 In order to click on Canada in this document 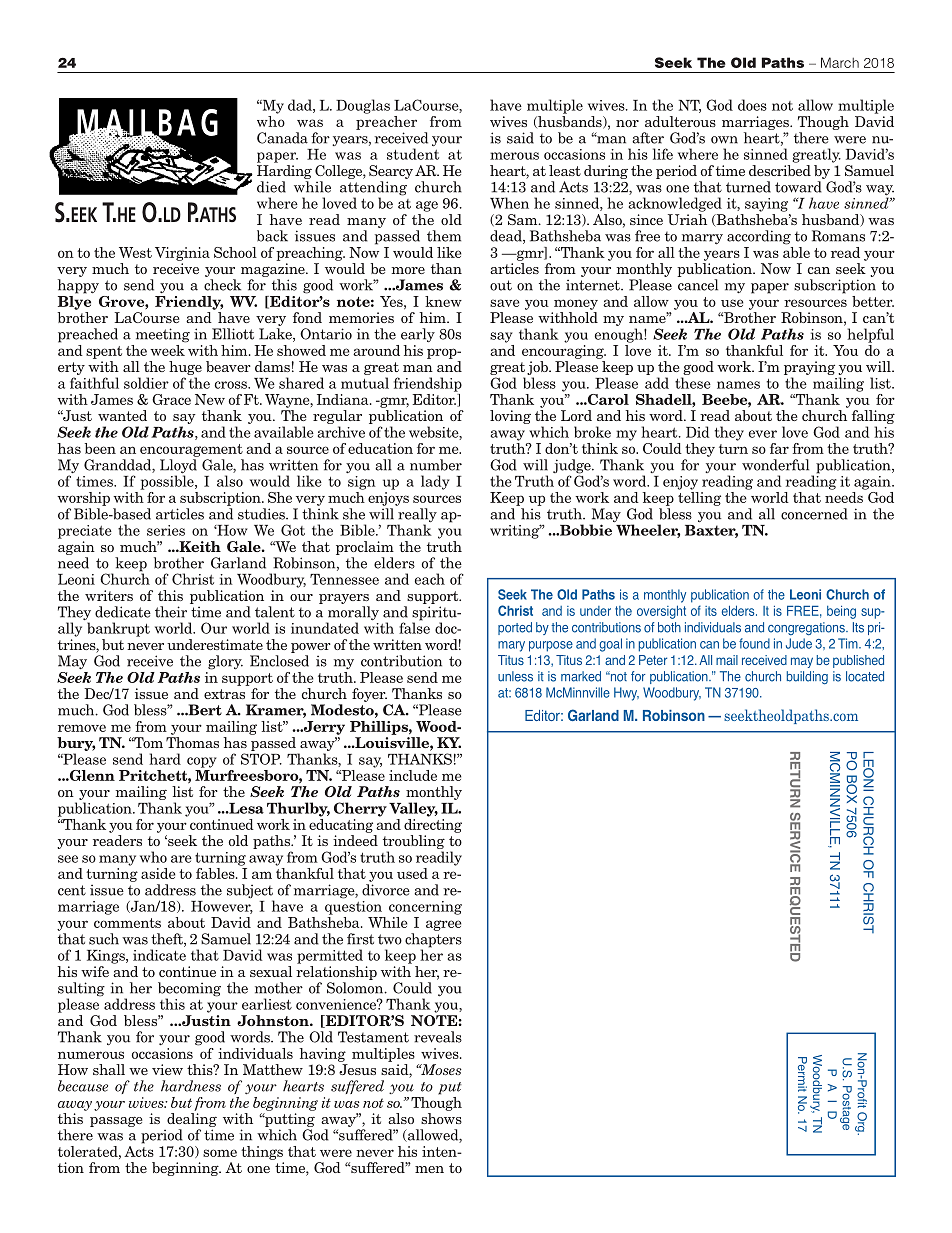, I will do `click(282, 138)`.
